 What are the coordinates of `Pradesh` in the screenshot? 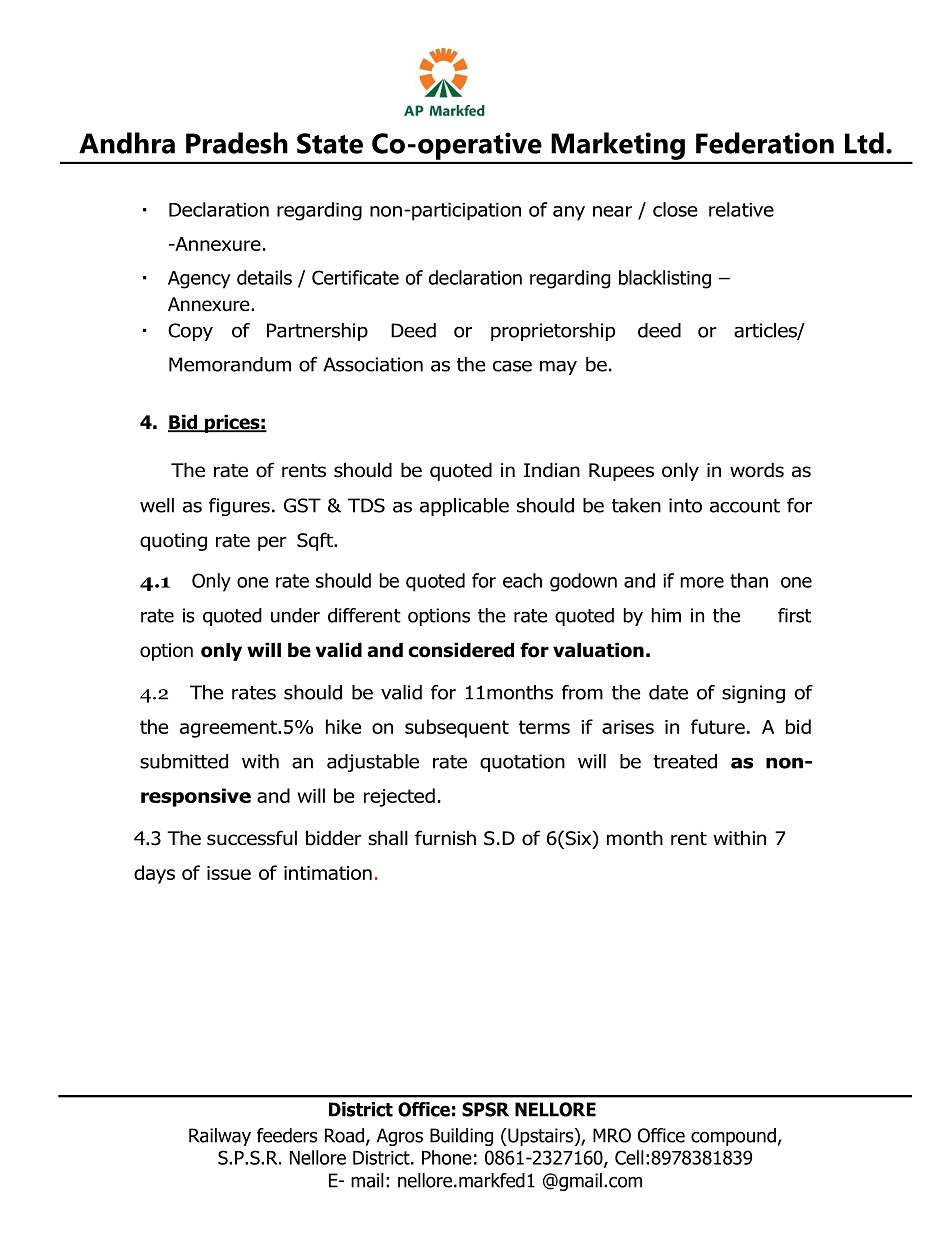 It's located at (237, 143).
